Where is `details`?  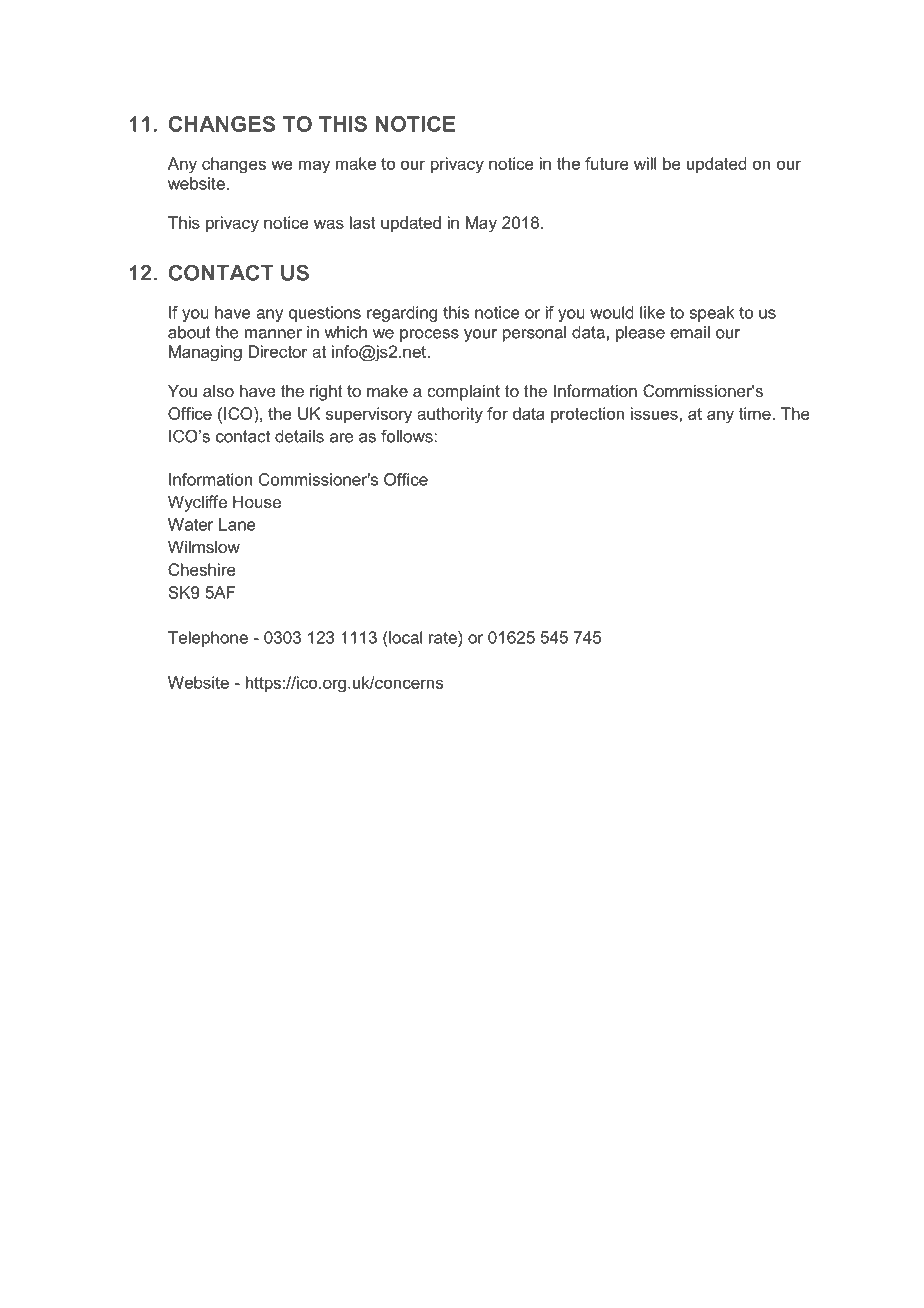 details is located at coordinates (299, 436).
